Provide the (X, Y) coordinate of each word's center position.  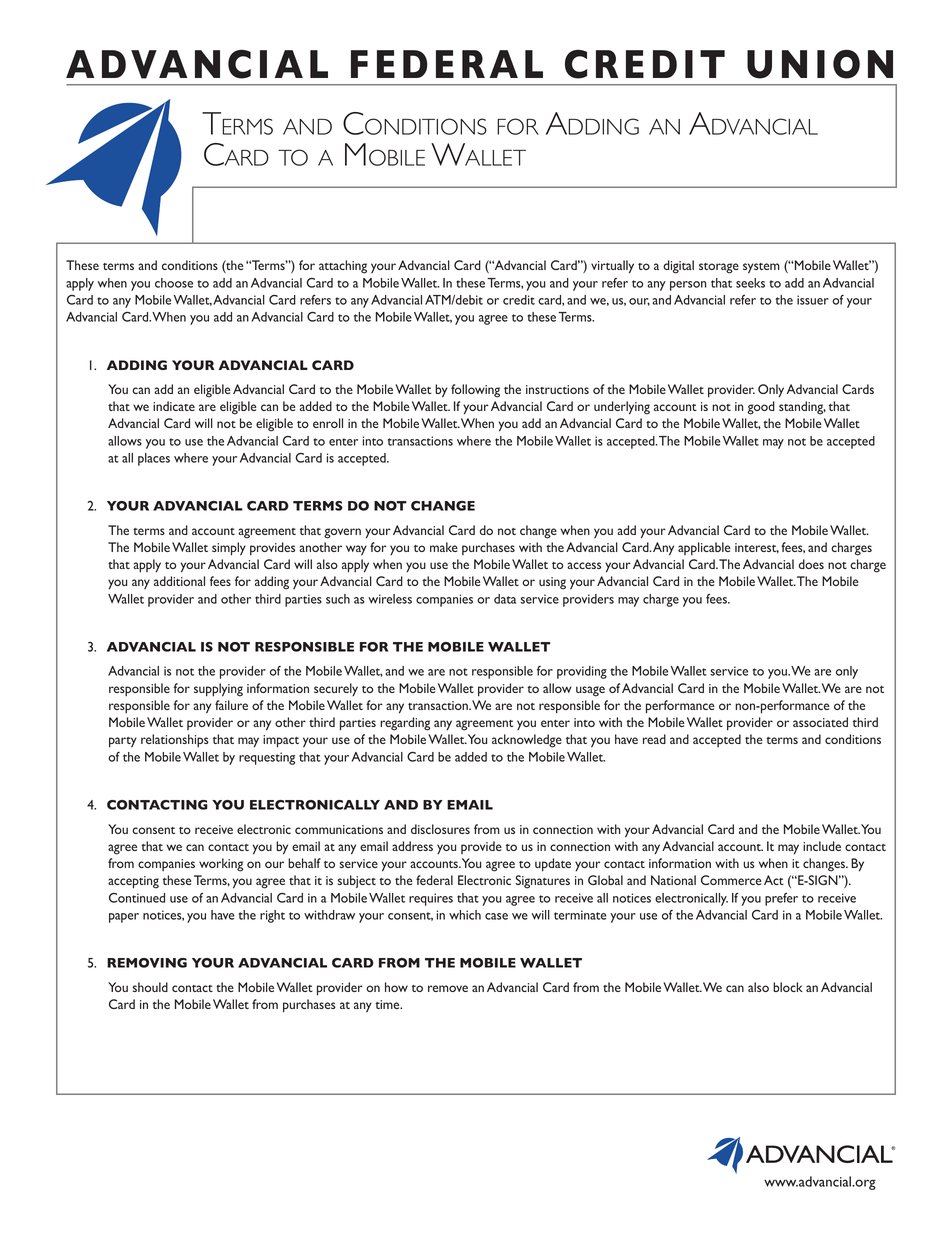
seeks (750, 283)
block (788, 987)
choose (174, 283)
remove (448, 988)
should (150, 987)
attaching (343, 267)
